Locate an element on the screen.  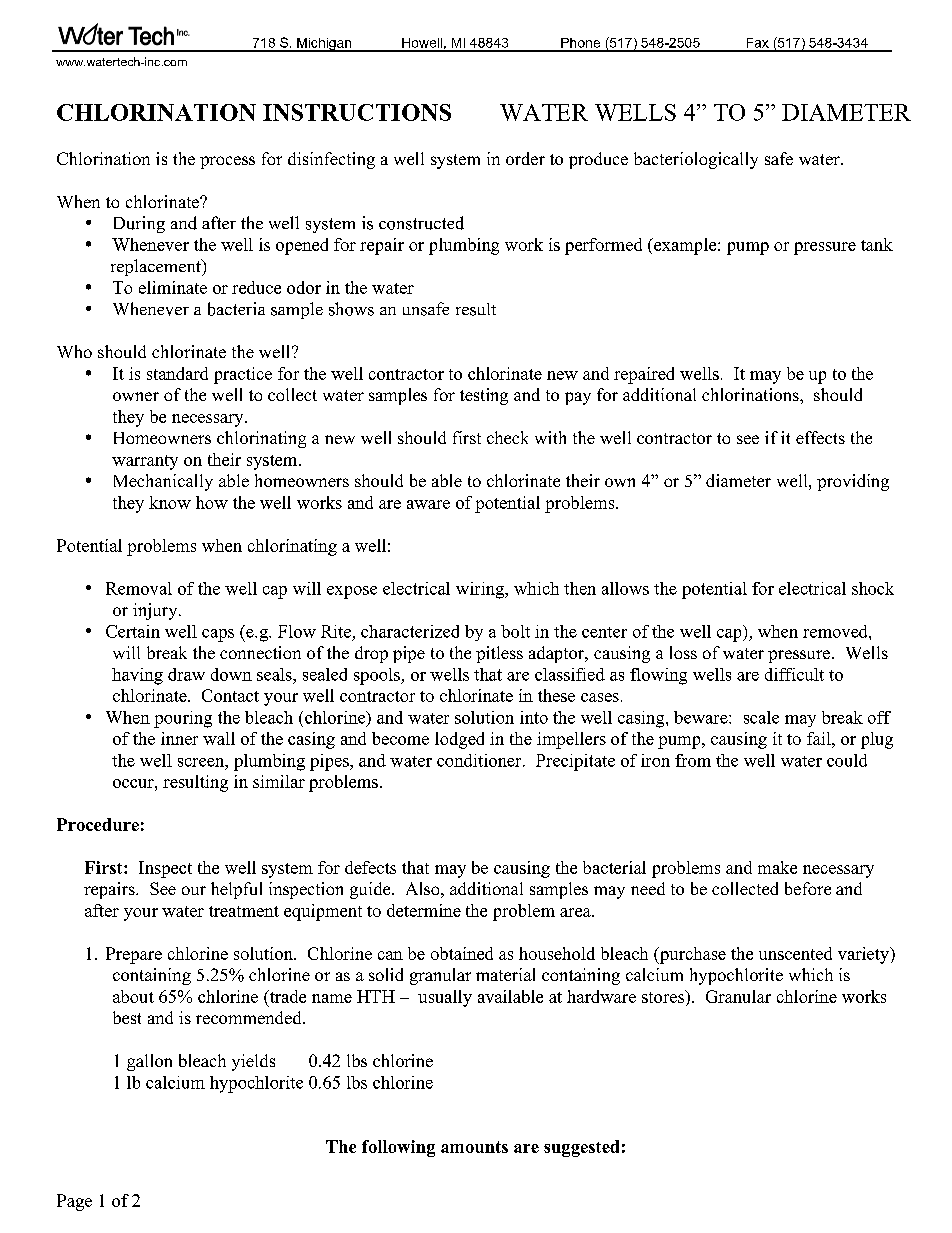
process is located at coordinates (227, 162).
